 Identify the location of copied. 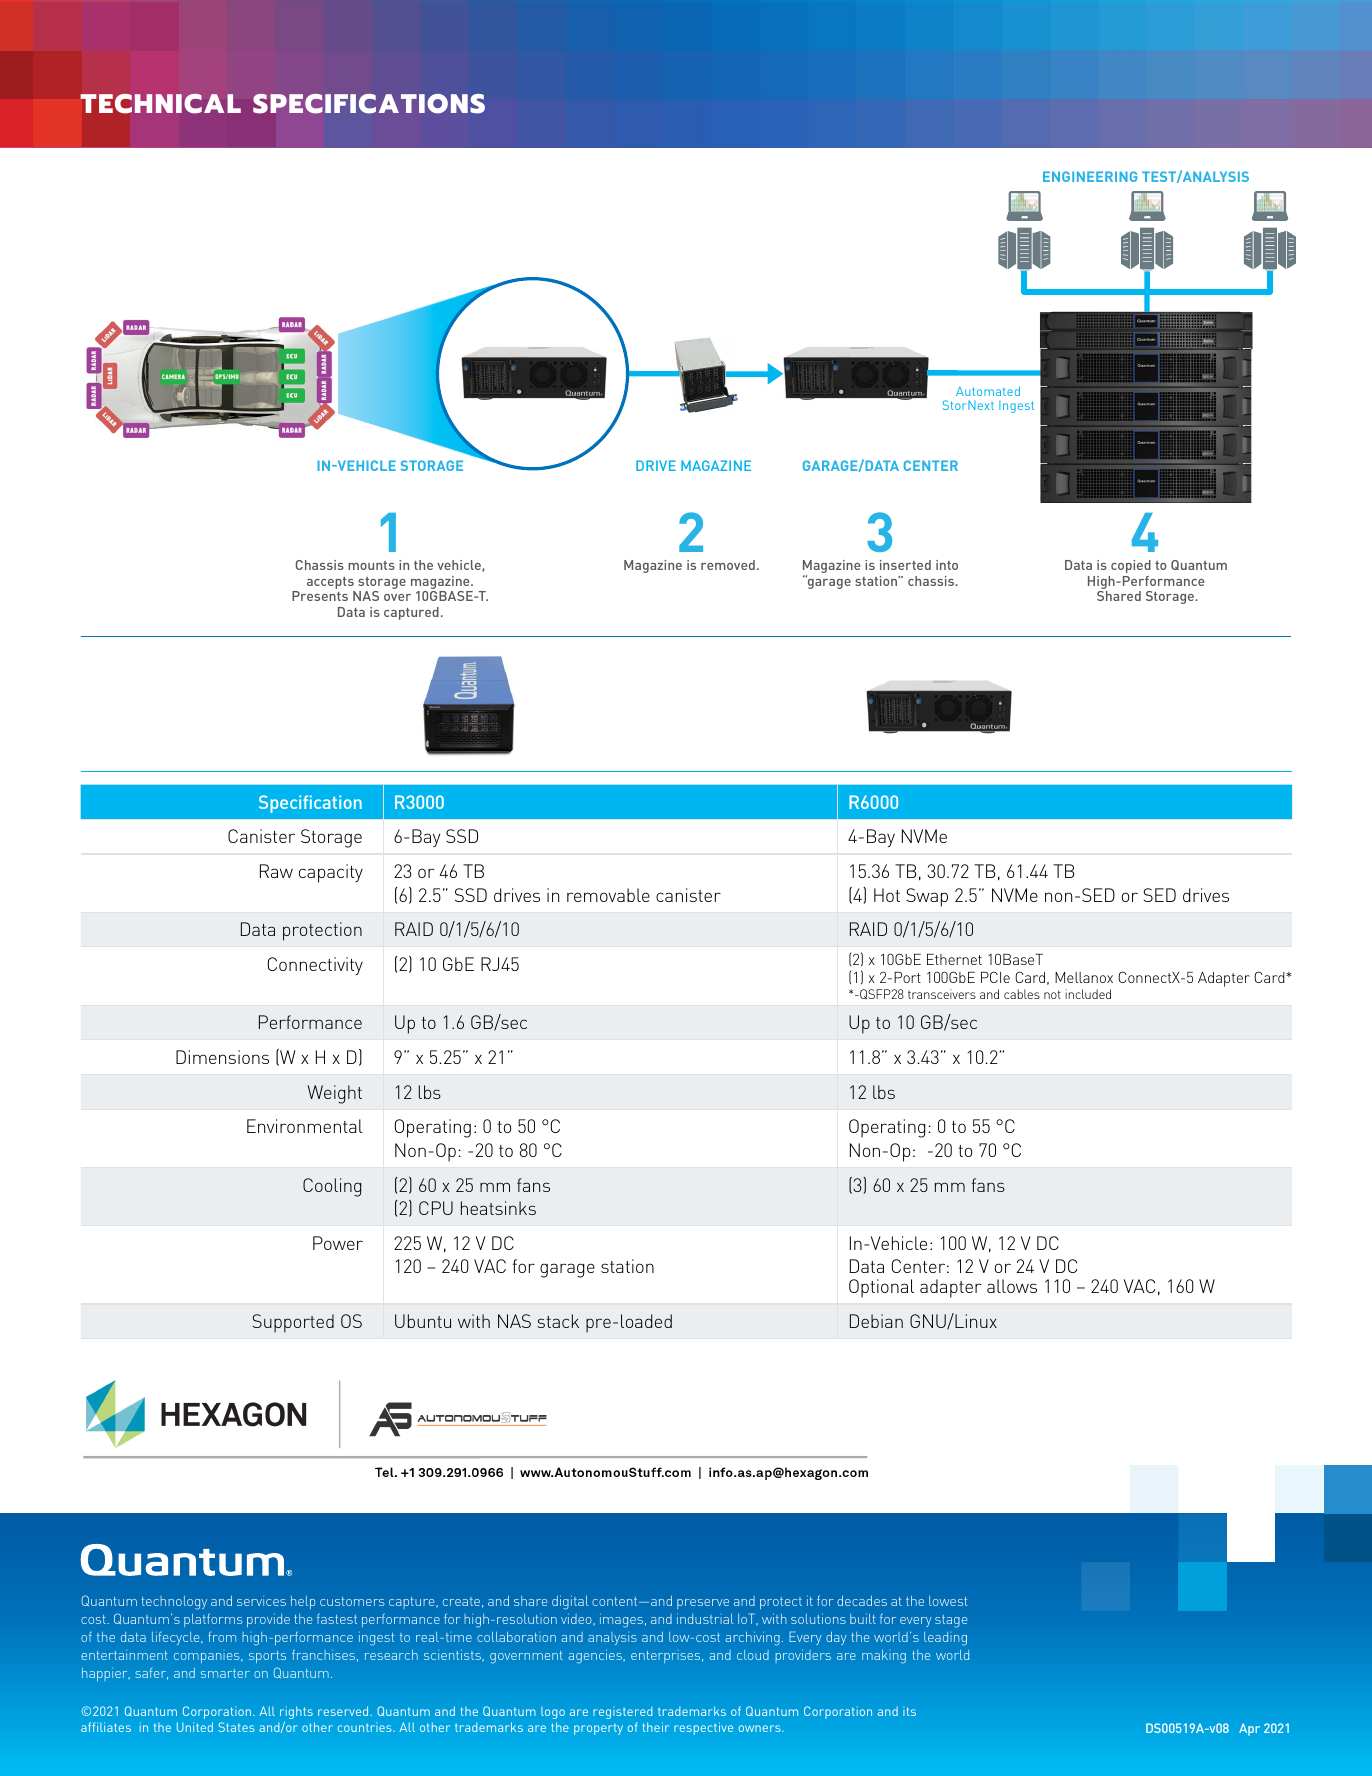
(1131, 566).
